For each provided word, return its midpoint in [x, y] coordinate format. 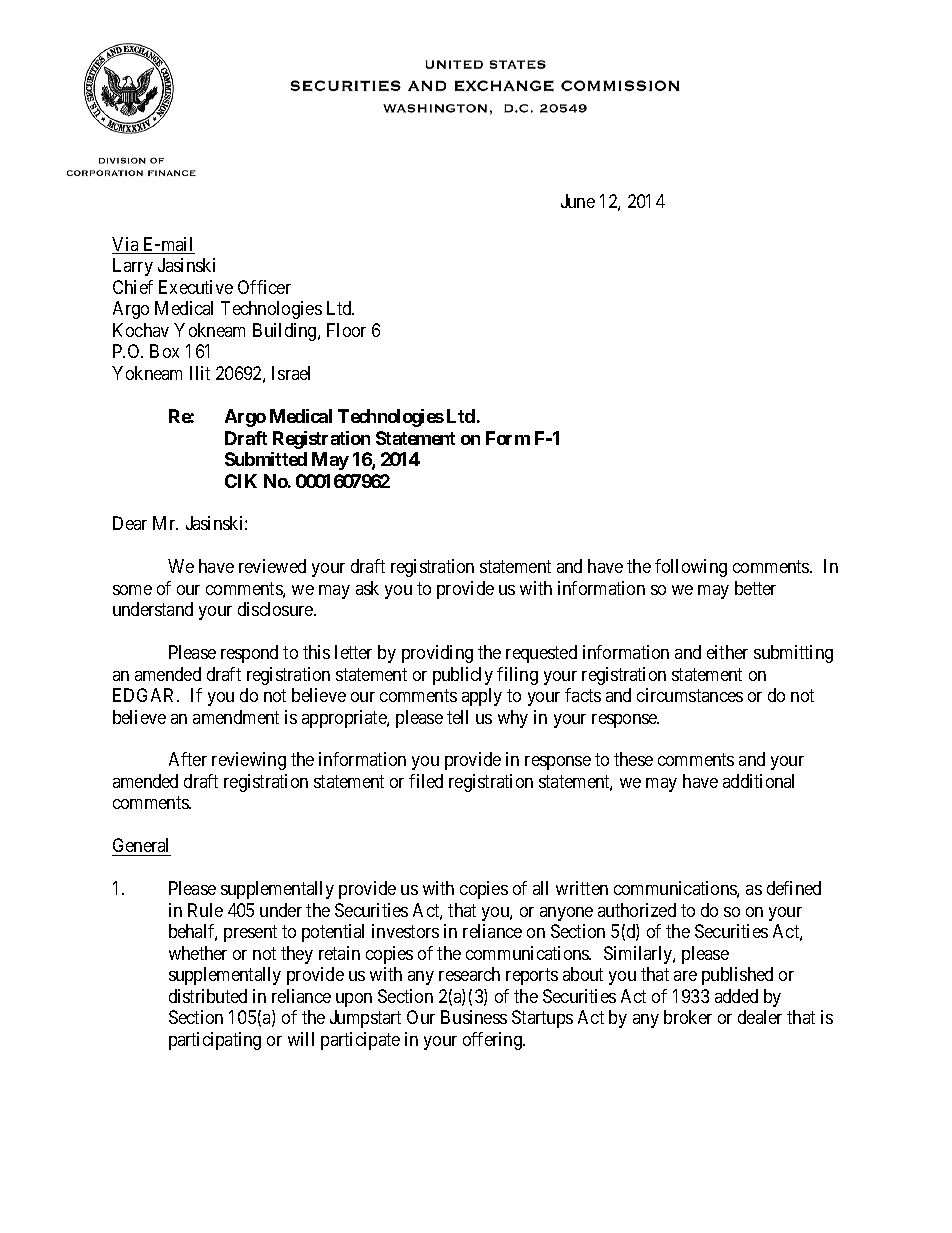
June [578, 201]
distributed [208, 996]
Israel [291, 373]
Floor [346, 330]
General [141, 847]
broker [688, 1017]
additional [758, 781]
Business [474, 1017]
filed [426, 781]
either [727, 652]
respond [249, 654]
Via [126, 245]
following [691, 568]
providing [437, 654]
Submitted [266, 459]
